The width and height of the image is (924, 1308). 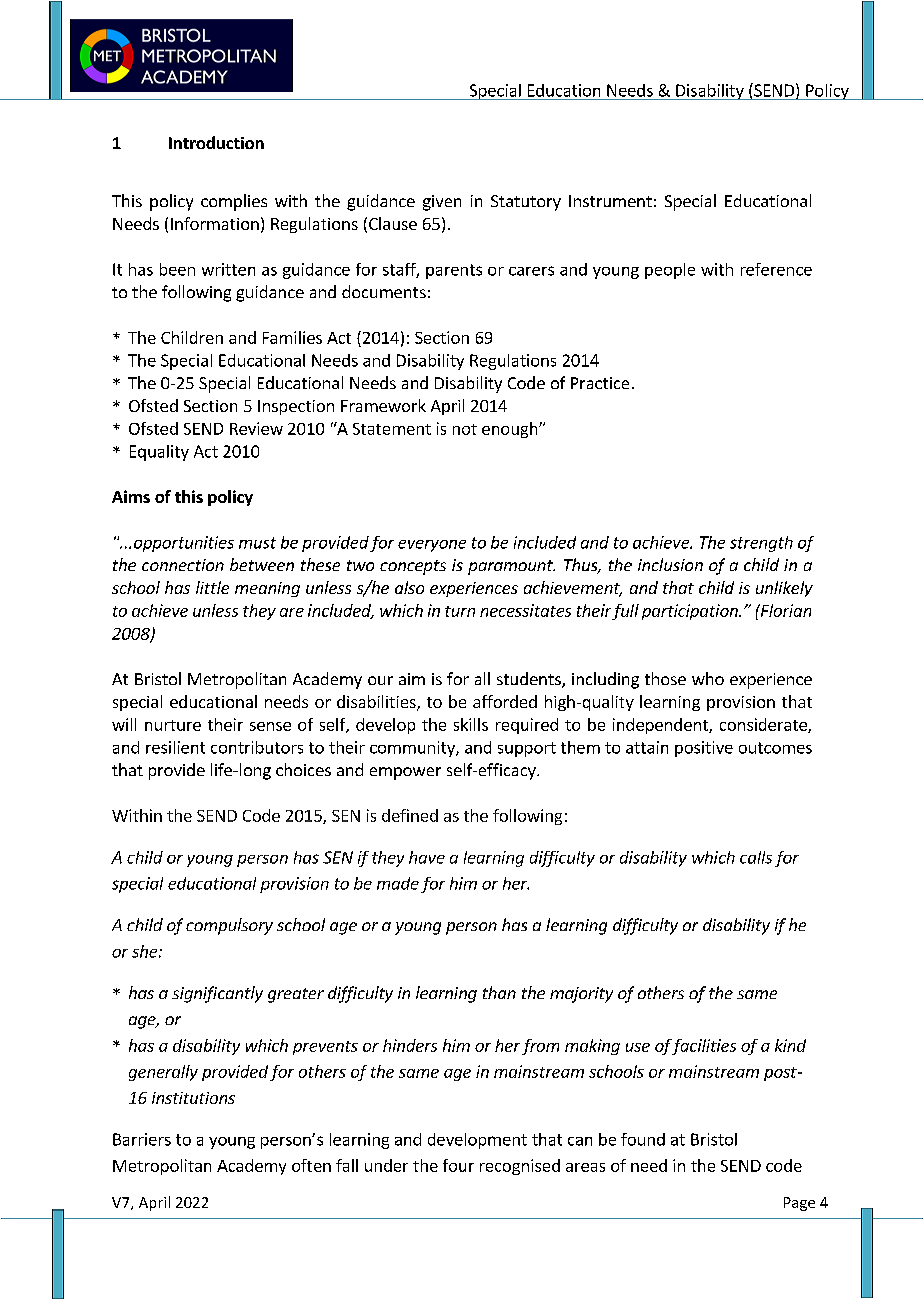 I want to click on afforded, so click(x=505, y=701).
